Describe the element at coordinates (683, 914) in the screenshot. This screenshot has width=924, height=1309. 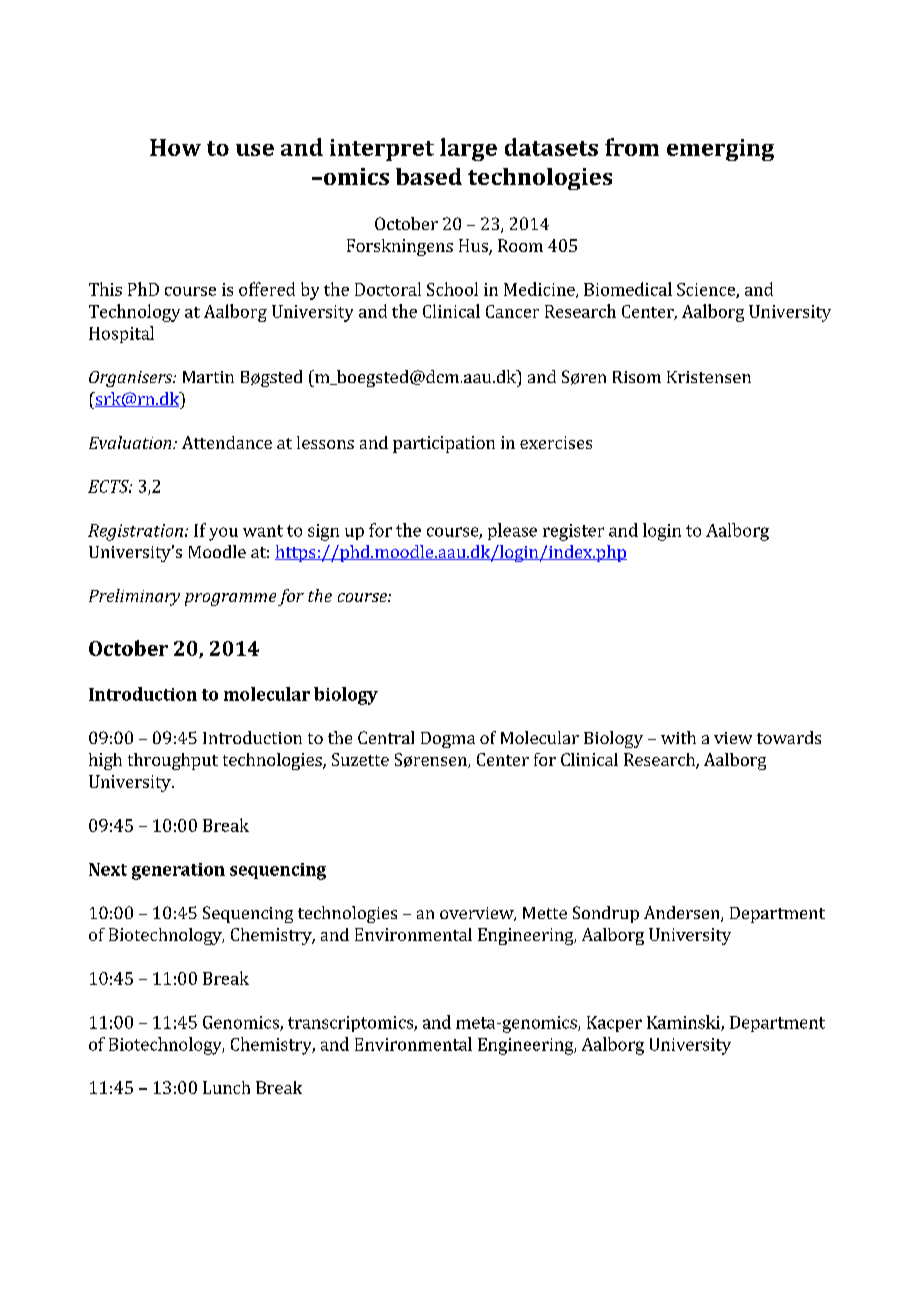
I see `Andersen` at that location.
